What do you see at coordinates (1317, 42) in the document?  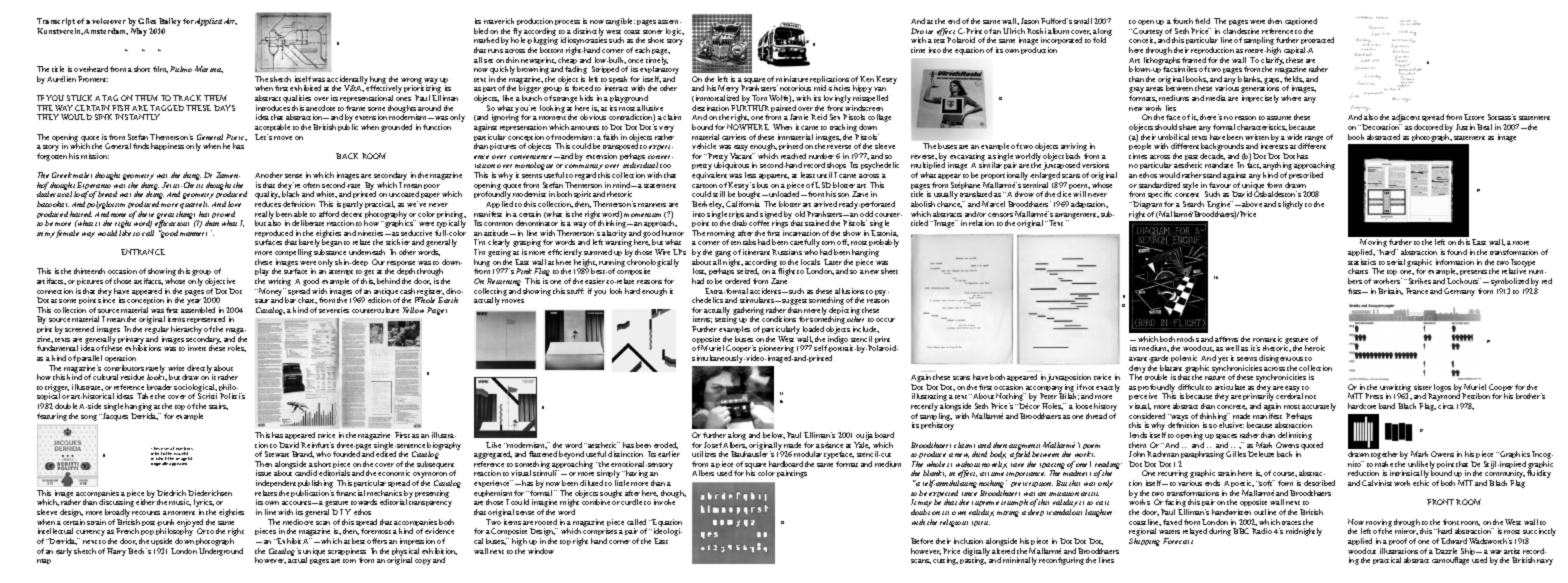 I see `protracted` at bounding box center [1317, 42].
